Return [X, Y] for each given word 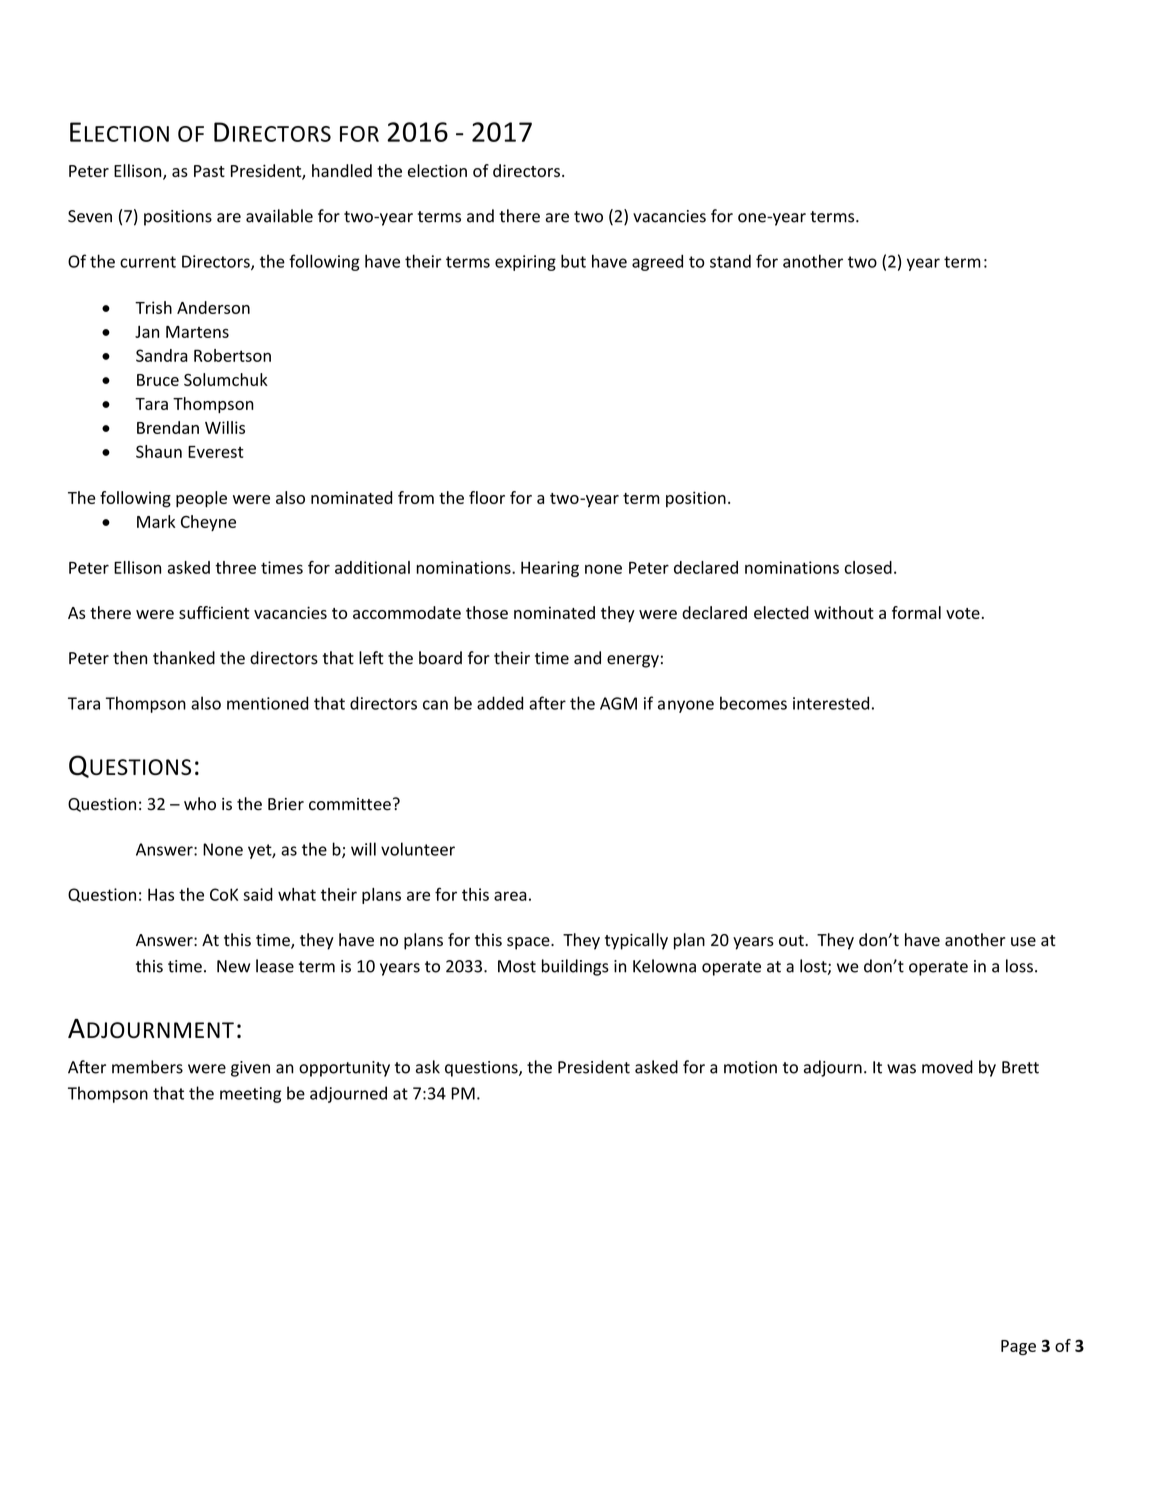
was [901, 1069]
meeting [250, 1095]
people [201, 499]
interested [831, 703]
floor [487, 497]
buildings [575, 967]
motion [750, 1067]
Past [209, 171]
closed [868, 567]
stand [730, 261]
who [200, 804]
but [573, 261]
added [500, 703]
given [250, 1069]
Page [1018, 1348]
